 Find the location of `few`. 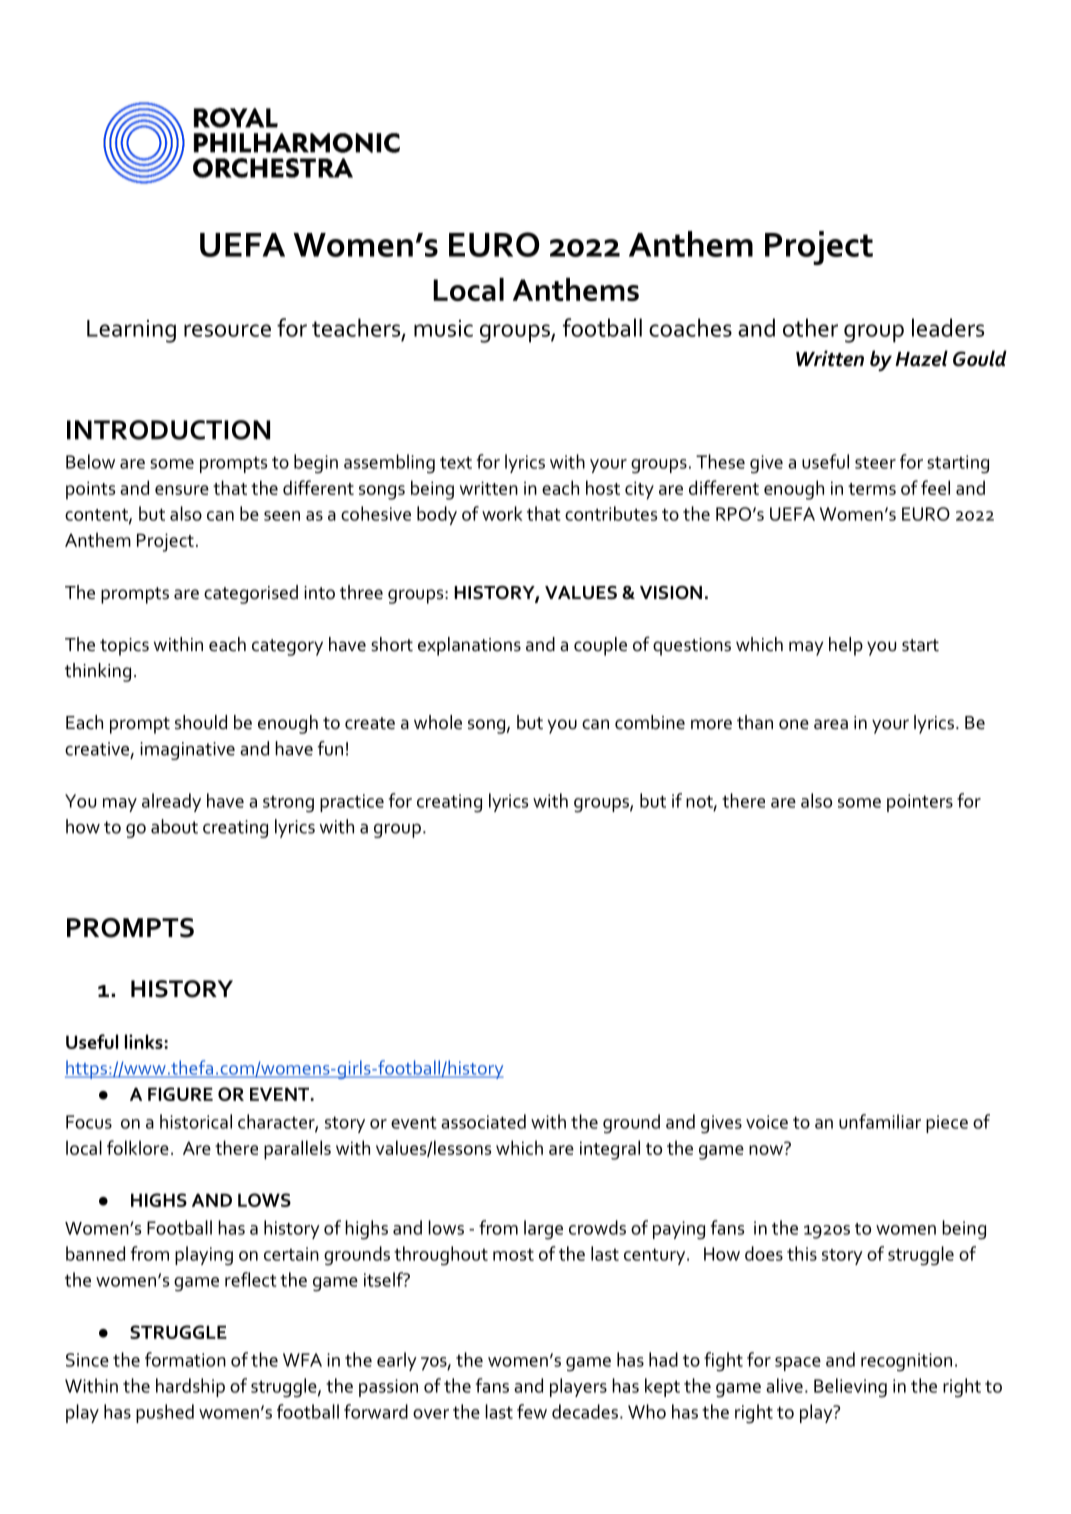

few is located at coordinates (532, 1411).
